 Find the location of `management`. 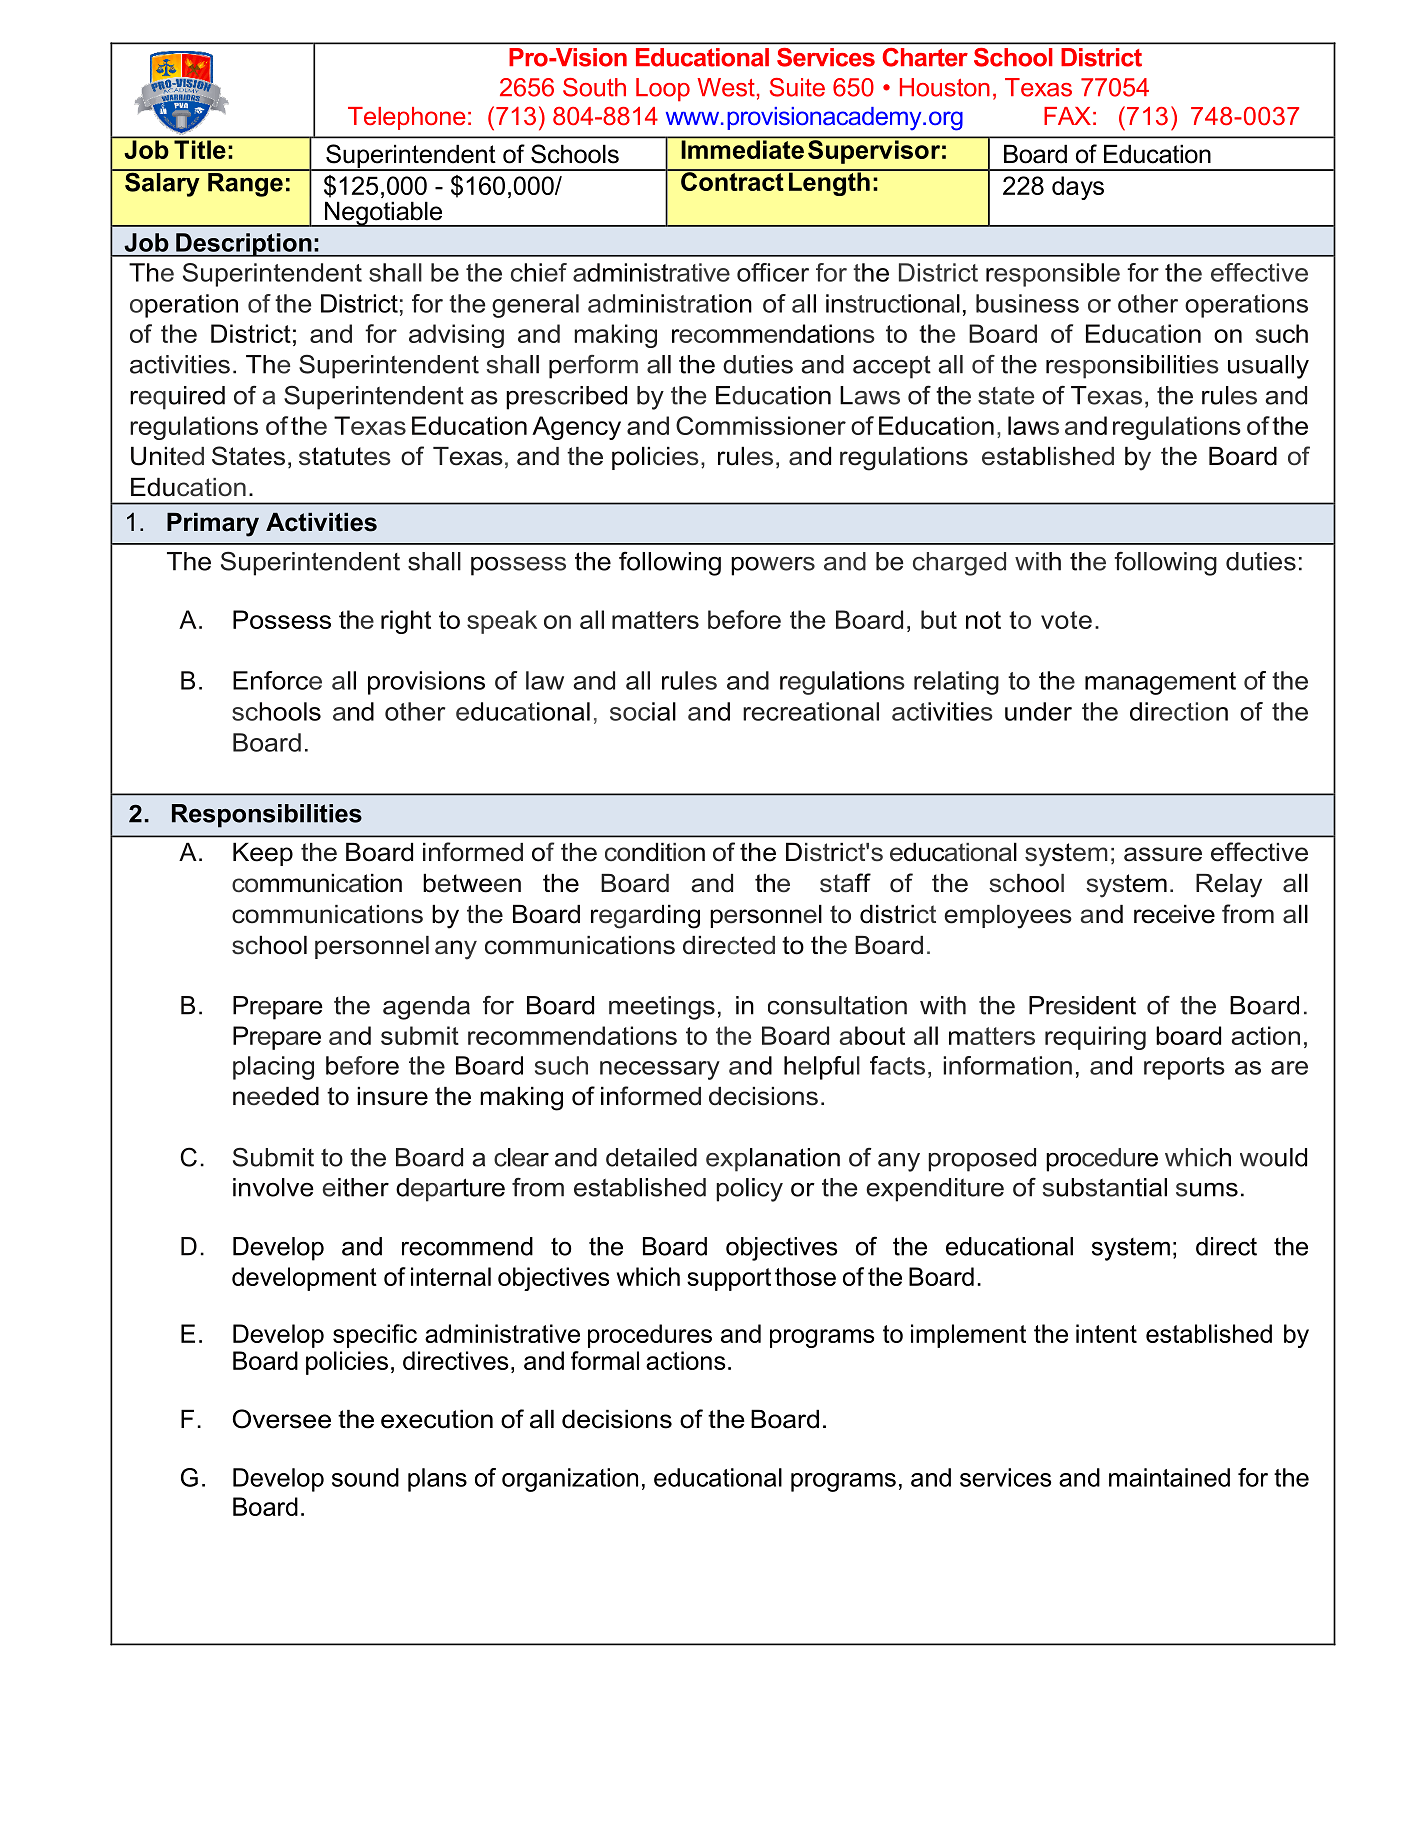

management is located at coordinates (1160, 683).
